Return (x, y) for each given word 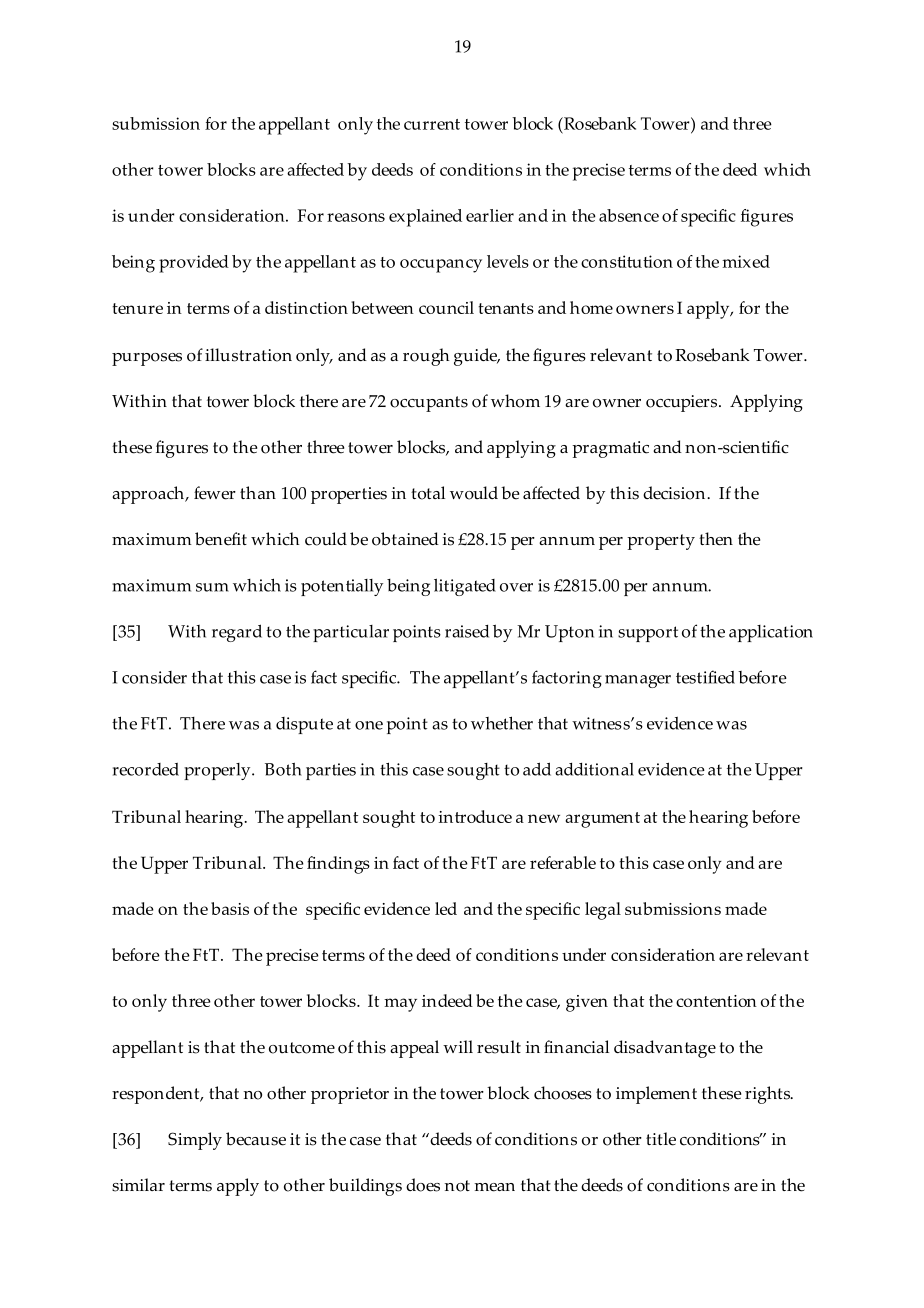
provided (194, 264)
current (432, 124)
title (661, 1139)
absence (629, 215)
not (457, 1186)
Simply (195, 1141)
